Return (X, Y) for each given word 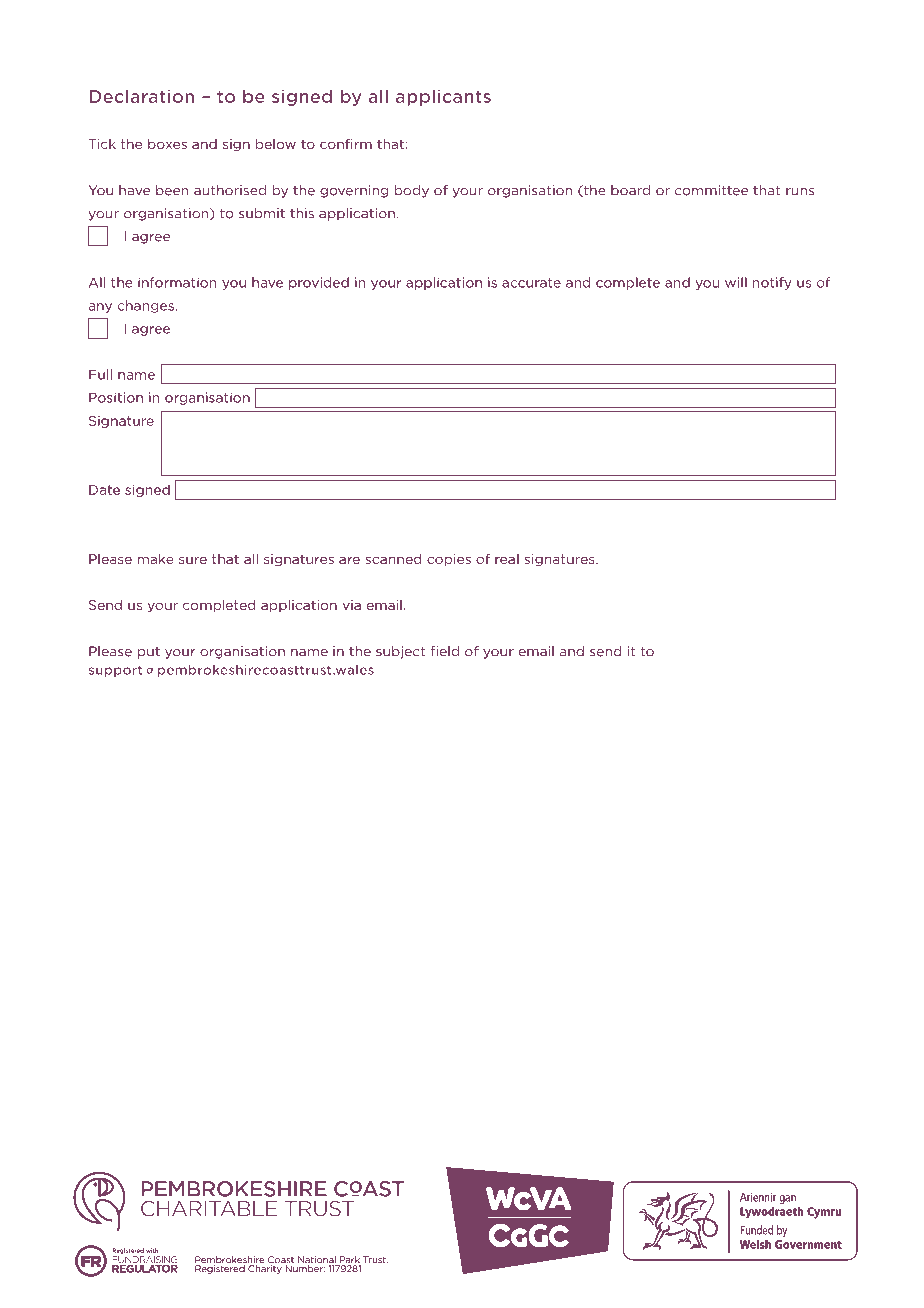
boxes (167, 144)
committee (711, 190)
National (318, 1261)
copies (449, 560)
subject (400, 652)
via (352, 605)
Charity (265, 1268)
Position (116, 397)
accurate (531, 283)
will (736, 282)
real (507, 559)
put (149, 653)
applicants (443, 97)
